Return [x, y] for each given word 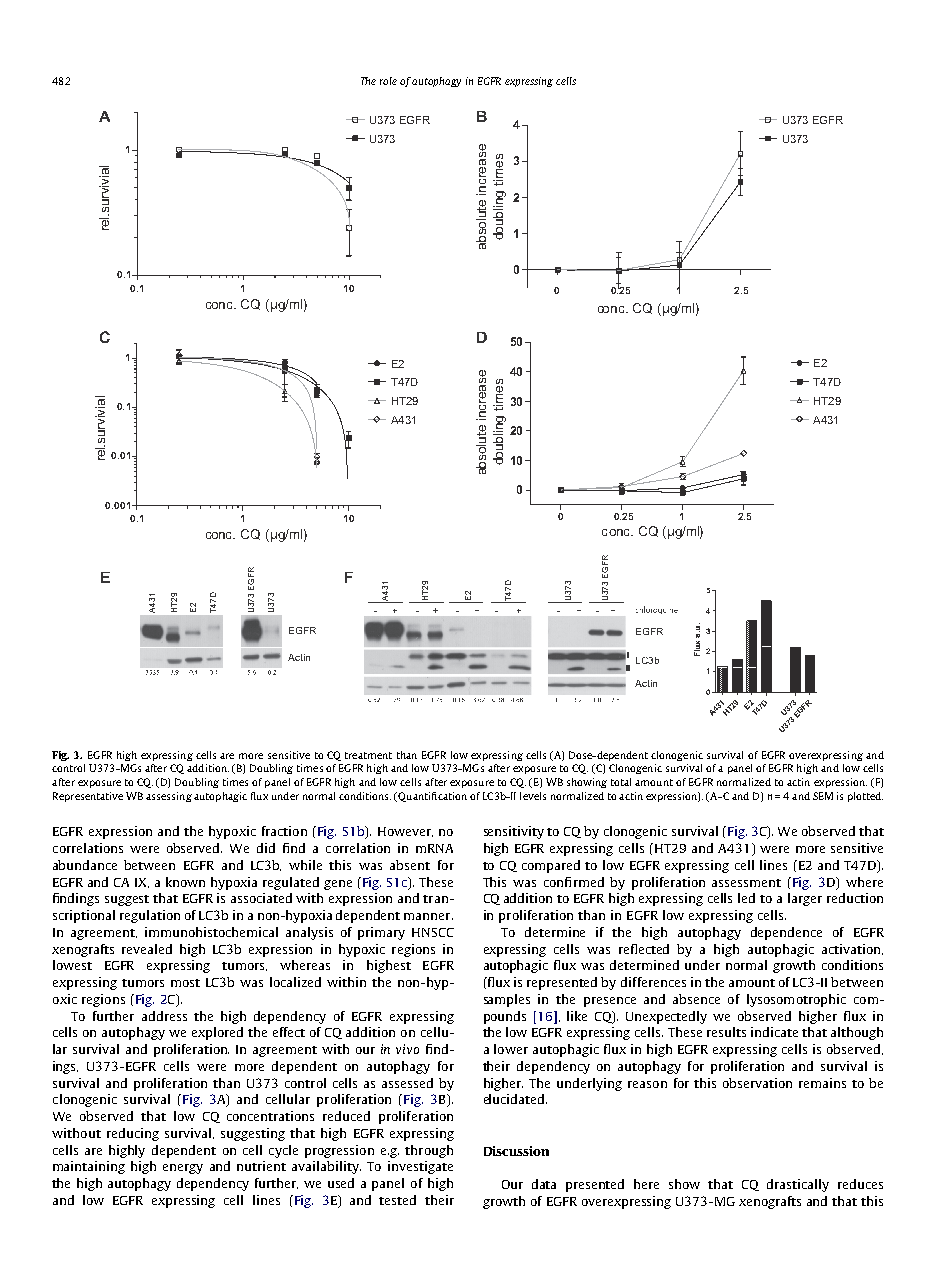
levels [533, 796]
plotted [865, 797]
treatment [368, 755]
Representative [88, 797]
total [621, 782]
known [185, 882]
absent [410, 865]
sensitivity [514, 832]
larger [805, 899]
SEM [823, 796]
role [388, 81]
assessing [169, 797]
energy [183, 1169]
